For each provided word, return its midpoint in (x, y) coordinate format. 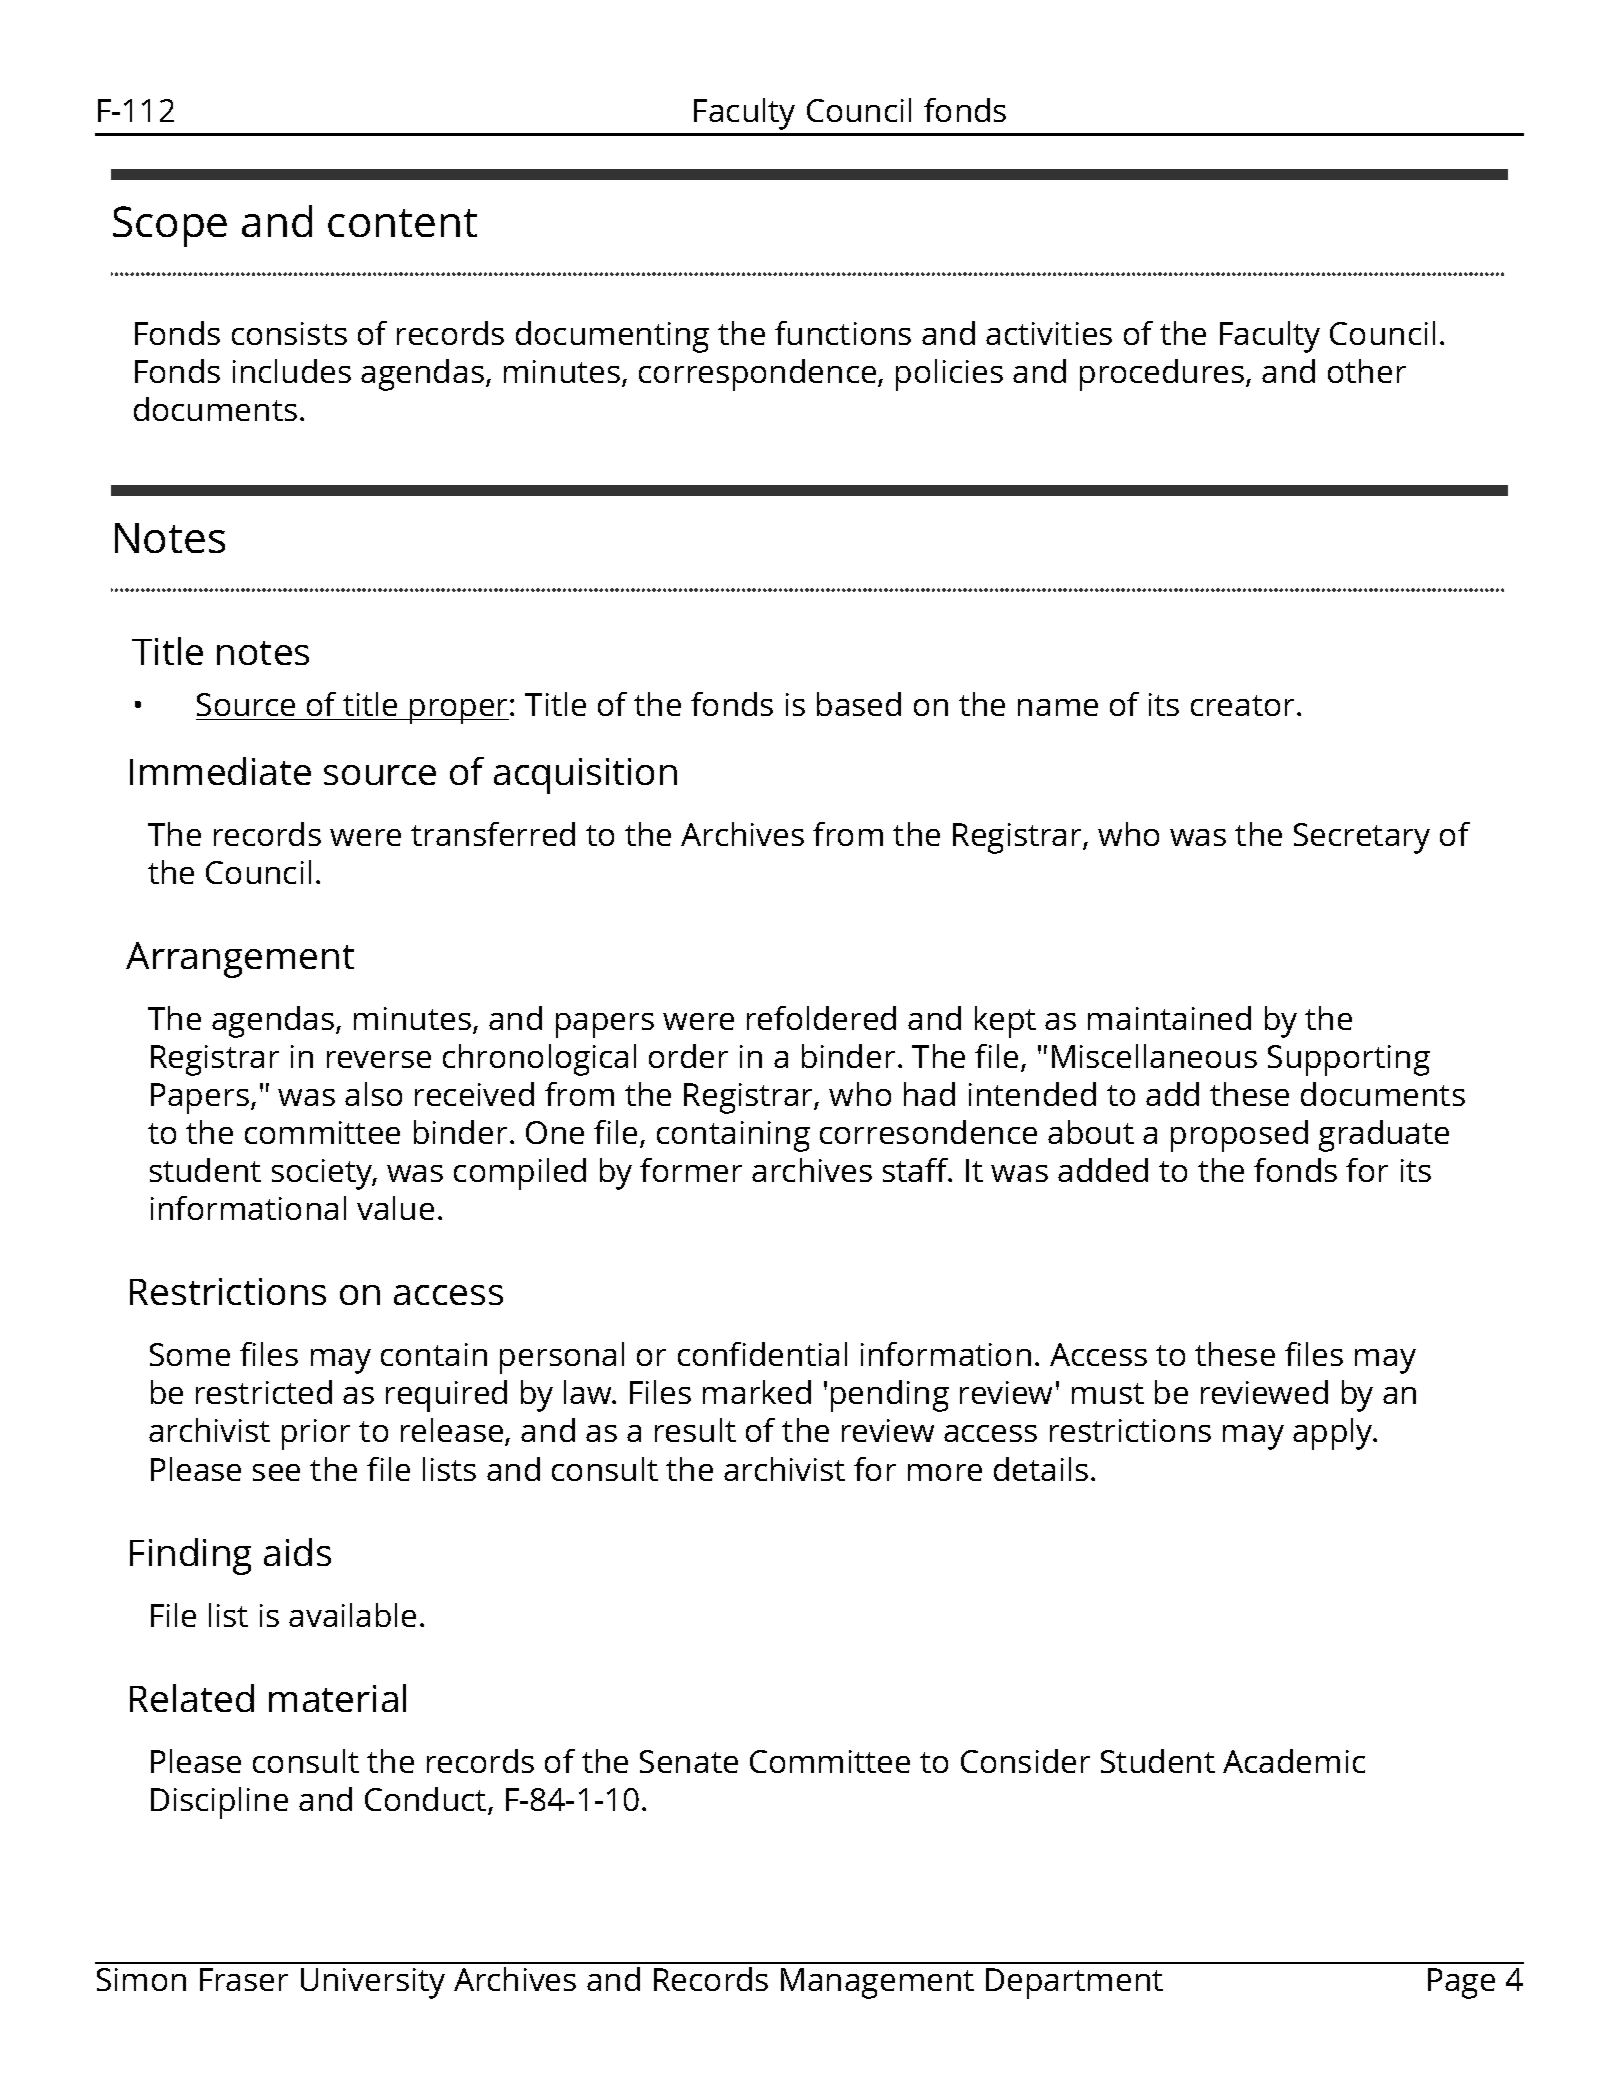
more (945, 1472)
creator (1244, 705)
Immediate (220, 771)
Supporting (1349, 1060)
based (859, 704)
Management (877, 1983)
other (1367, 371)
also (373, 1094)
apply (1334, 1434)
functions (843, 333)
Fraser (244, 1979)
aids (297, 1552)
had (929, 1094)
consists (289, 333)
